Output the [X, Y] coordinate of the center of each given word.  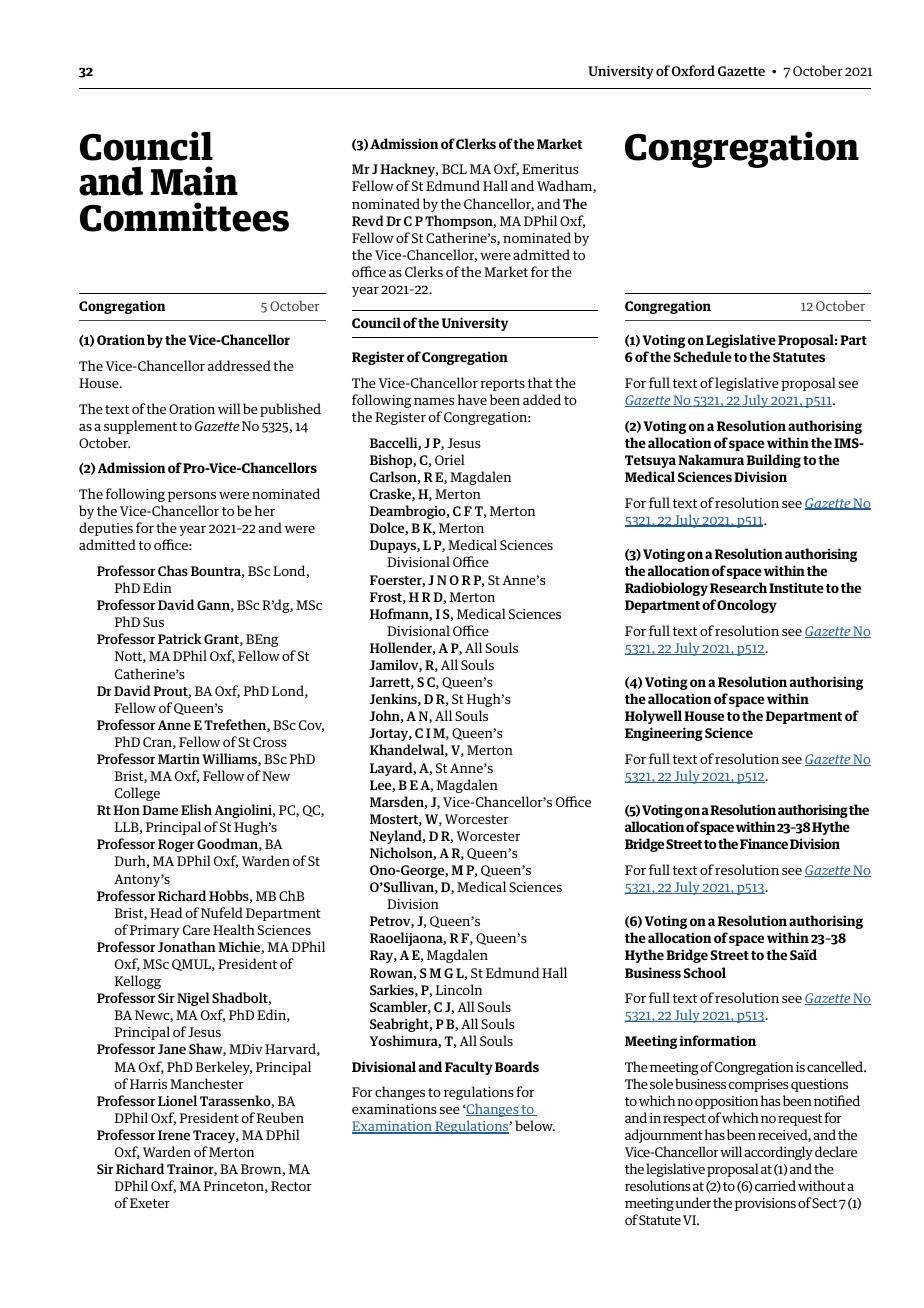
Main [194, 181]
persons [192, 497]
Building [773, 461]
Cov [311, 726]
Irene [174, 1135]
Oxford [693, 70]
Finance [764, 843]
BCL [454, 169]
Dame [160, 810]
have [472, 399]
